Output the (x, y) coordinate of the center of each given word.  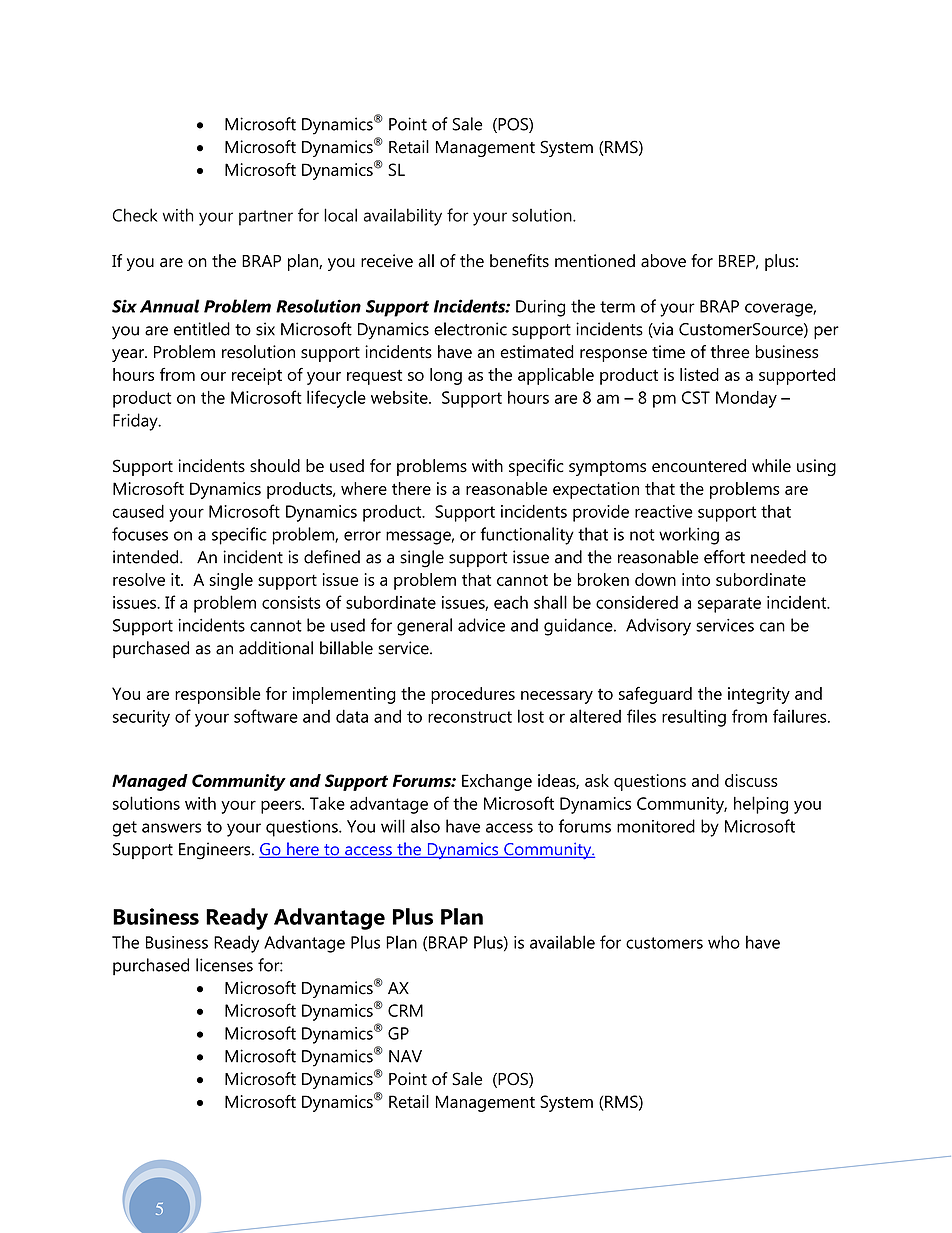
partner (266, 218)
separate (729, 605)
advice (481, 625)
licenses (224, 965)
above (663, 261)
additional (276, 648)
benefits (519, 261)
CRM (405, 1010)
